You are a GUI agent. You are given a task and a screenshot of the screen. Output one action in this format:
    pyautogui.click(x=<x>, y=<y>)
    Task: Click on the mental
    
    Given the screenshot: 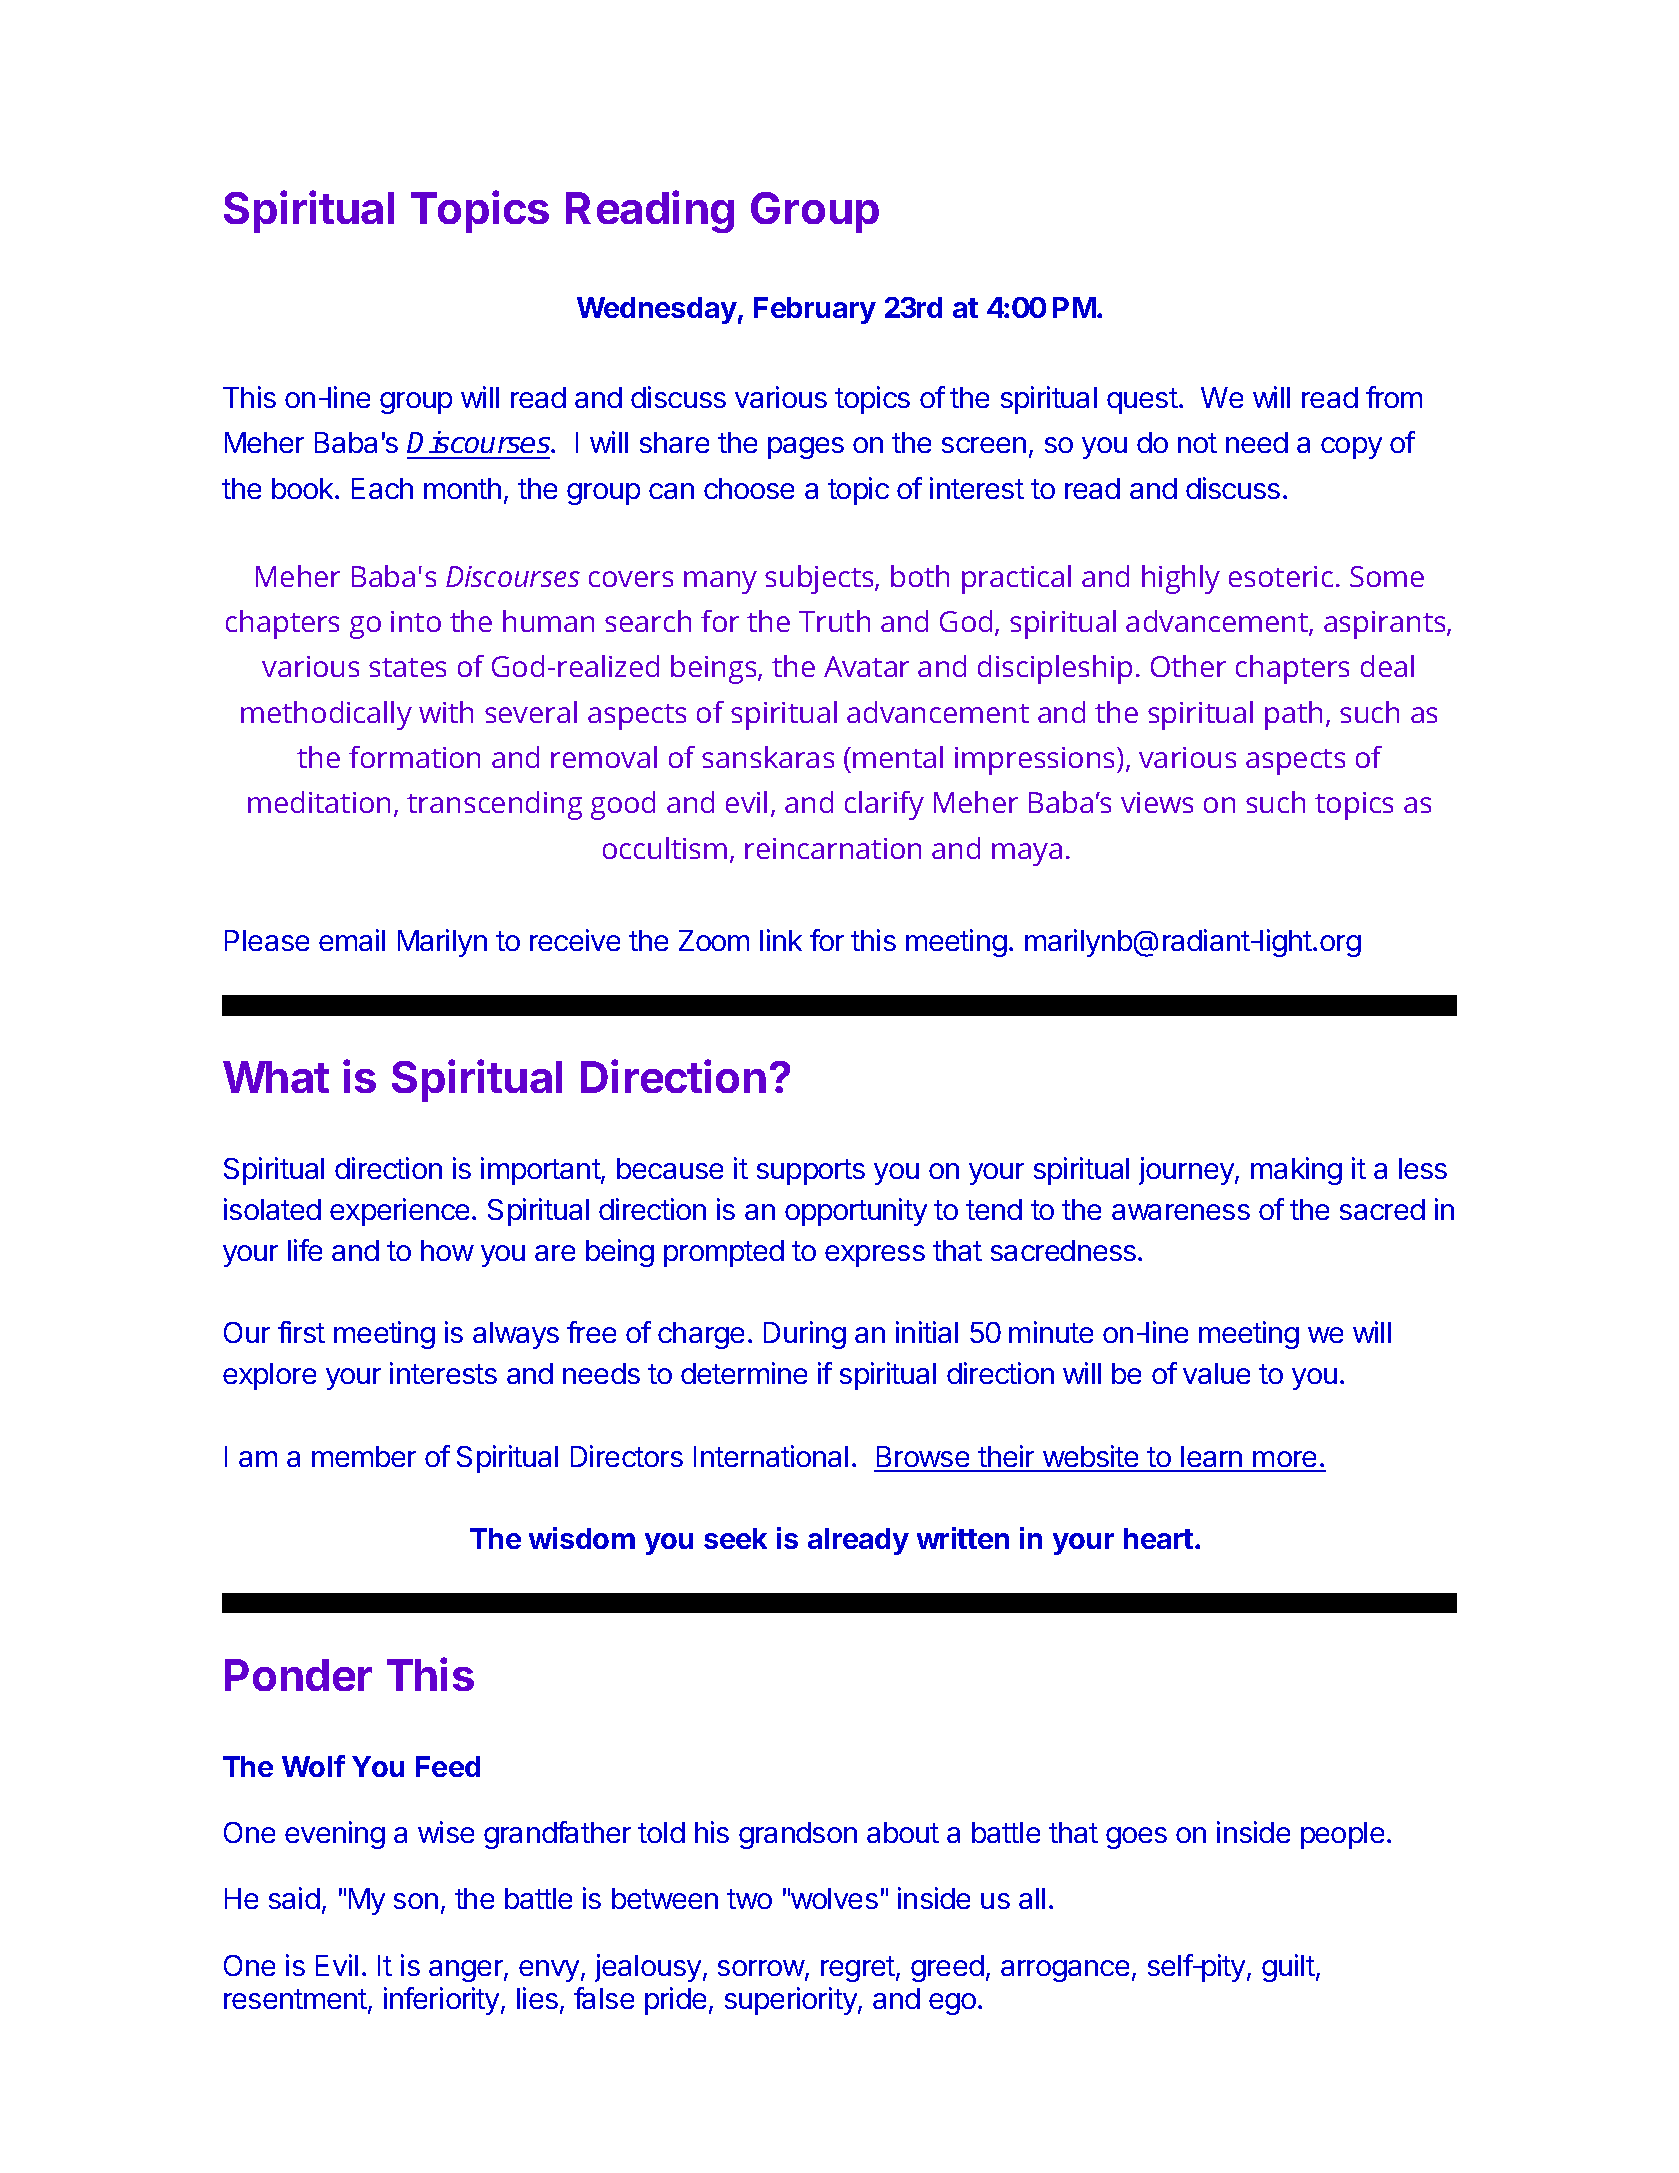 What is the action you would take?
    pyautogui.click(x=898, y=757)
